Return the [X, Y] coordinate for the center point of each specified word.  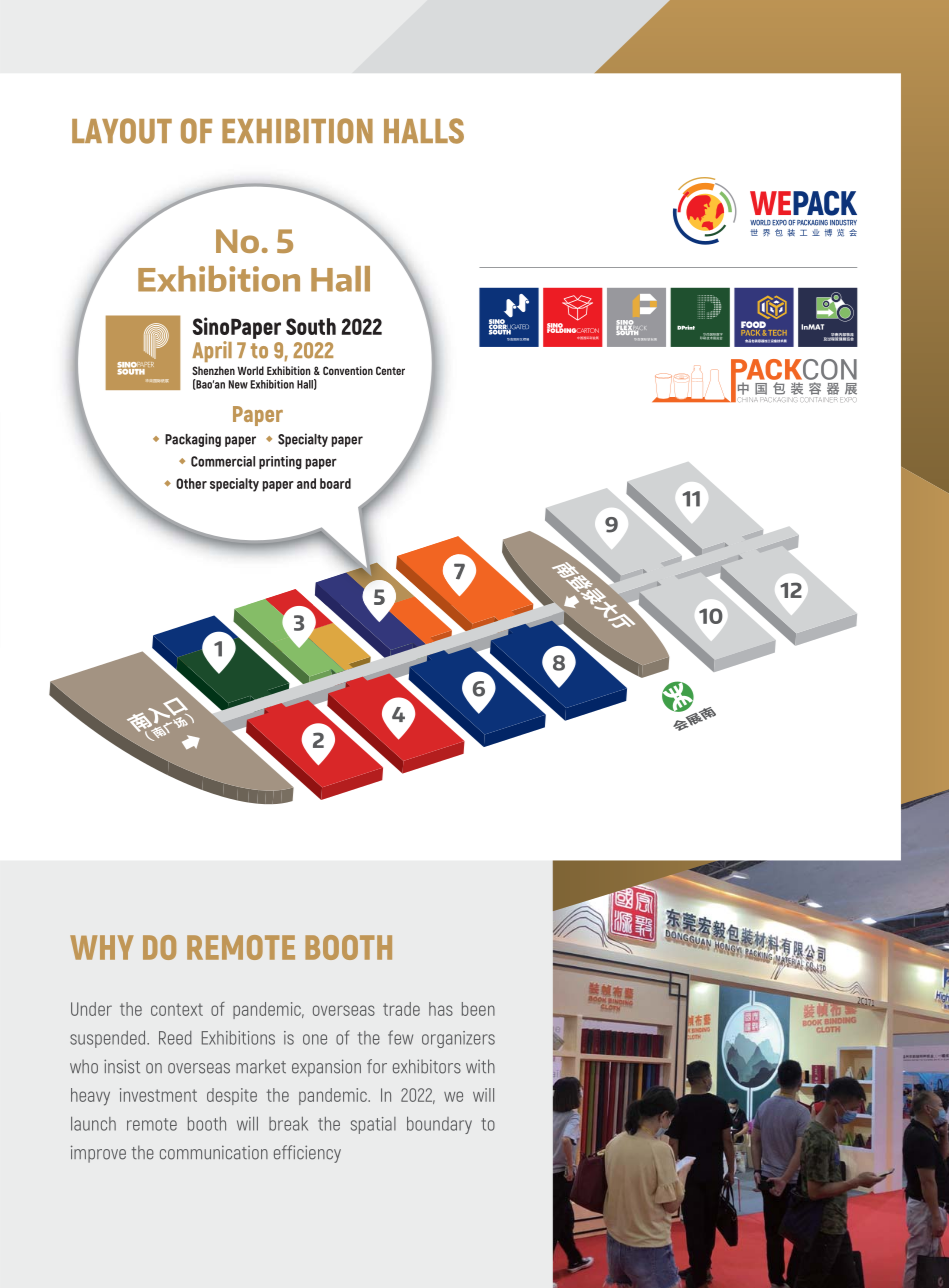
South [311, 326]
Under [91, 1009]
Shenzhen [213, 370]
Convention [348, 370]
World [250, 370]
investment [158, 1095]
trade [401, 1009]
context [177, 1009]
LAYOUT [122, 131]
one [315, 1039]
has [441, 1009]
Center [390, 370]
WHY [102, 947]
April [212, 351]
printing [280, 463]
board [335, 483]
